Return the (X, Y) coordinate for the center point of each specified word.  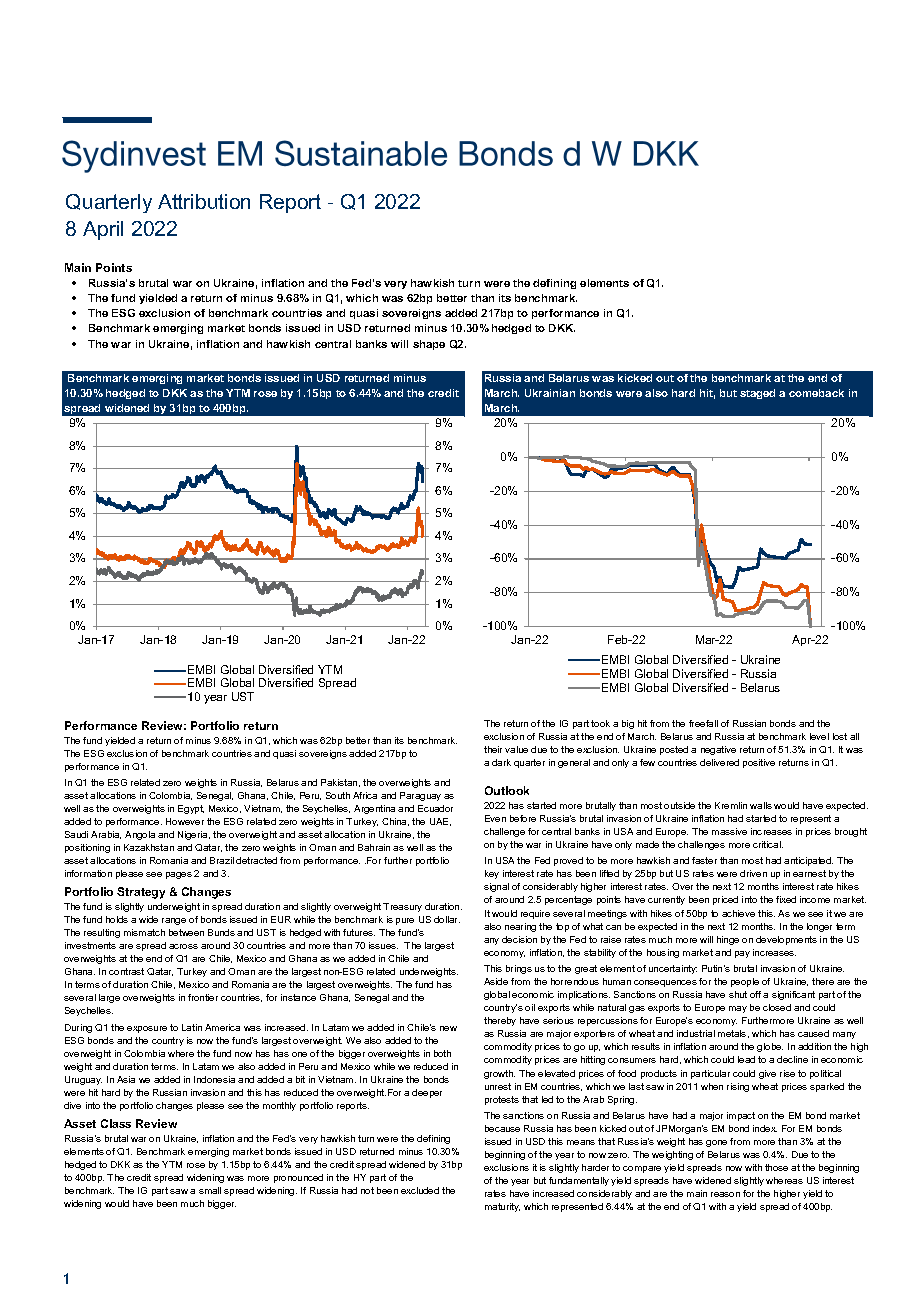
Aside (496, 981)
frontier (203, 997)
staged (757, 394)
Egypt (191, 809)
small (210, 1190)
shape (429, 345)
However (185, 821)
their (493, 749)
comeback (816, 393)
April (103, 230)
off (755, 994)
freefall (703, 723)
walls (761, 805)
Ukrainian (550, 393)
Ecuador (435, 808)
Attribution (204, 201)
